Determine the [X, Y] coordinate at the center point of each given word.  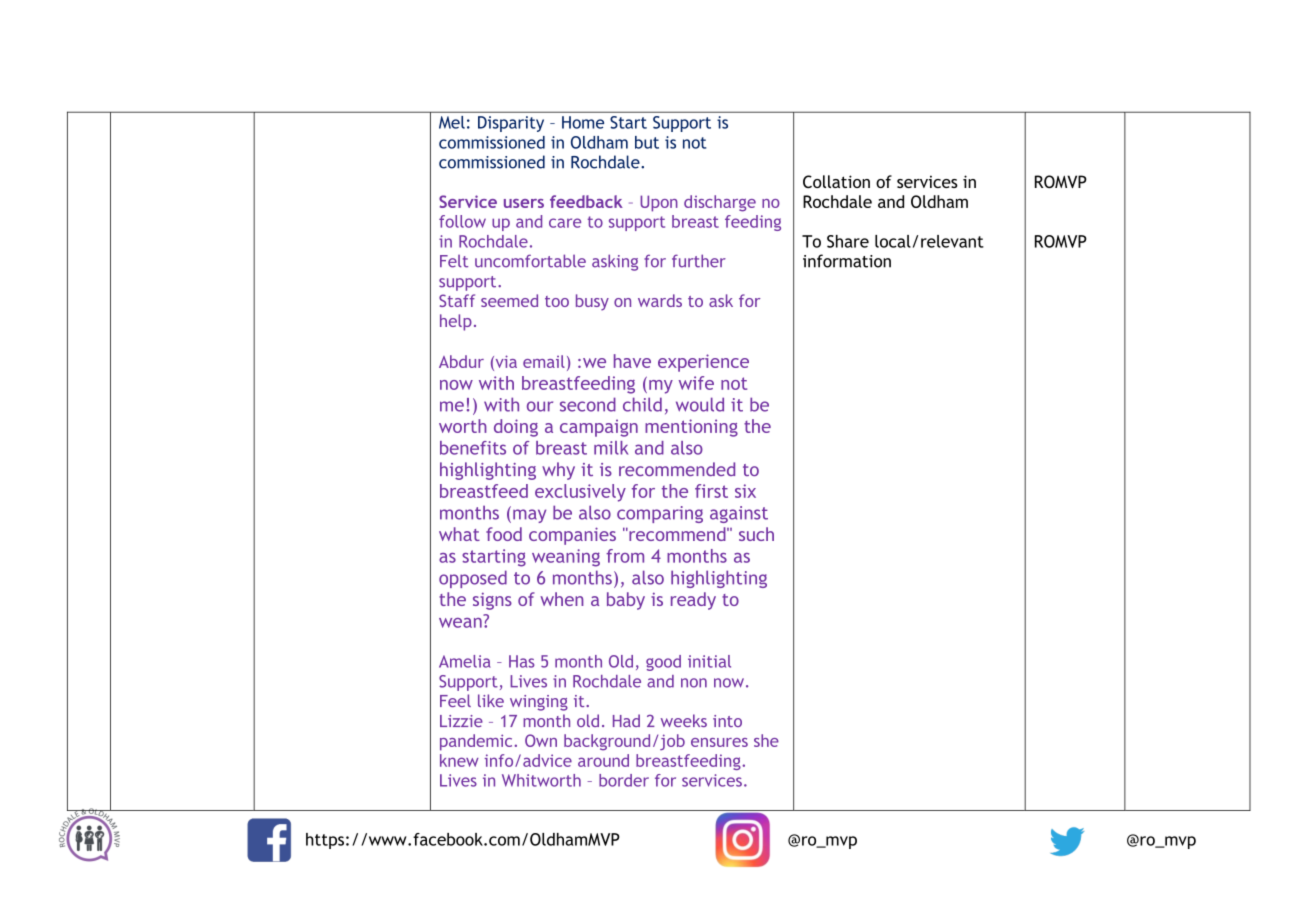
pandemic [477, 742]
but [647, 142]
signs [492, 601]
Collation [836, 181]
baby [626, 601]
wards [660, 300]
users [524, 203]
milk [611, 448]
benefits [473, 448]
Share [848, 241]
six [745, 491]
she [766, 740]
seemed [509, 300]
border [624, 780]
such [756, 534]
